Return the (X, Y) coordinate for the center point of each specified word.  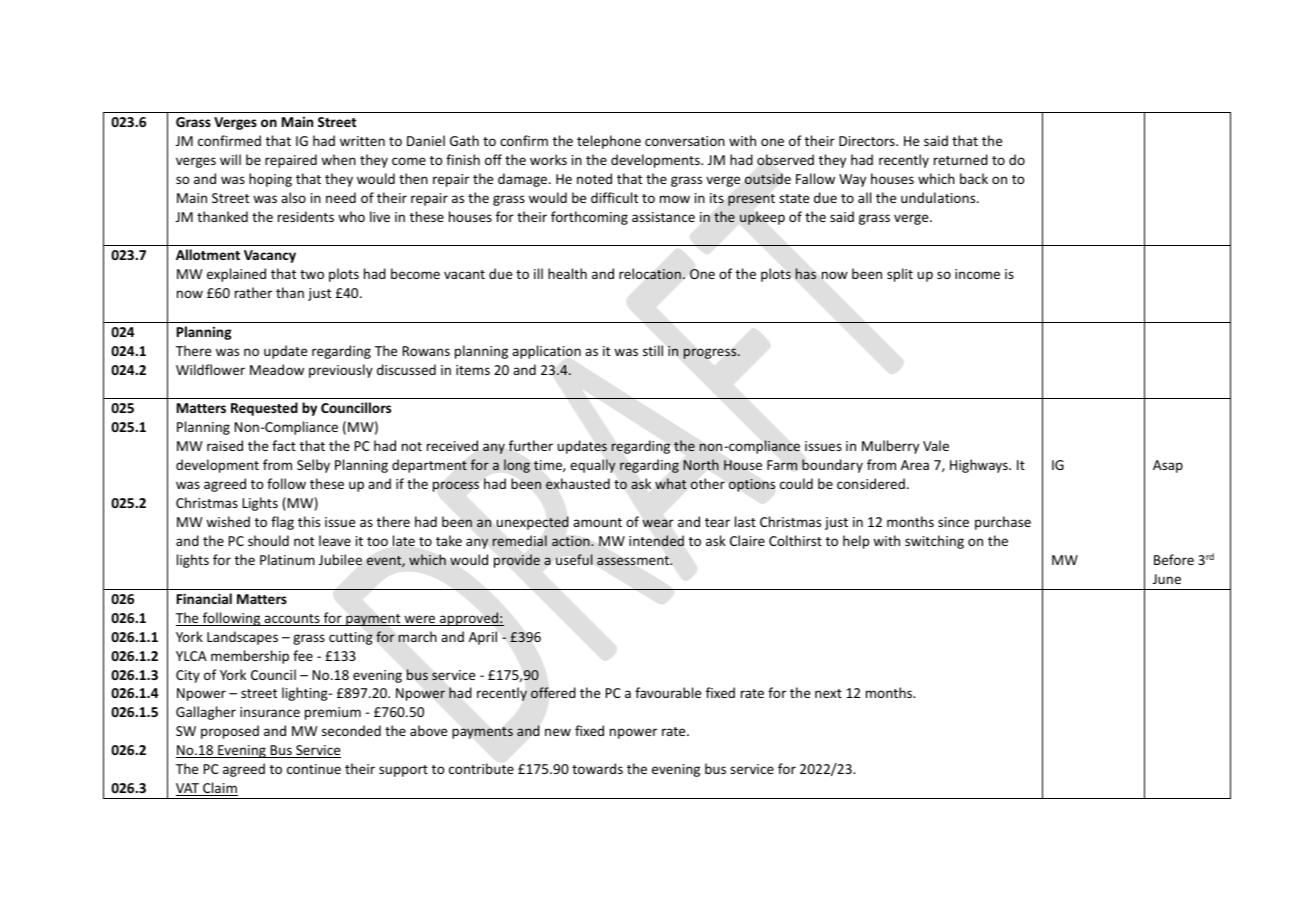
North (701, 464)
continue (314, 769)
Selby (313, 466)
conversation (685, 141)
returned (961, 159)
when (338, 159)
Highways (980, 466)
